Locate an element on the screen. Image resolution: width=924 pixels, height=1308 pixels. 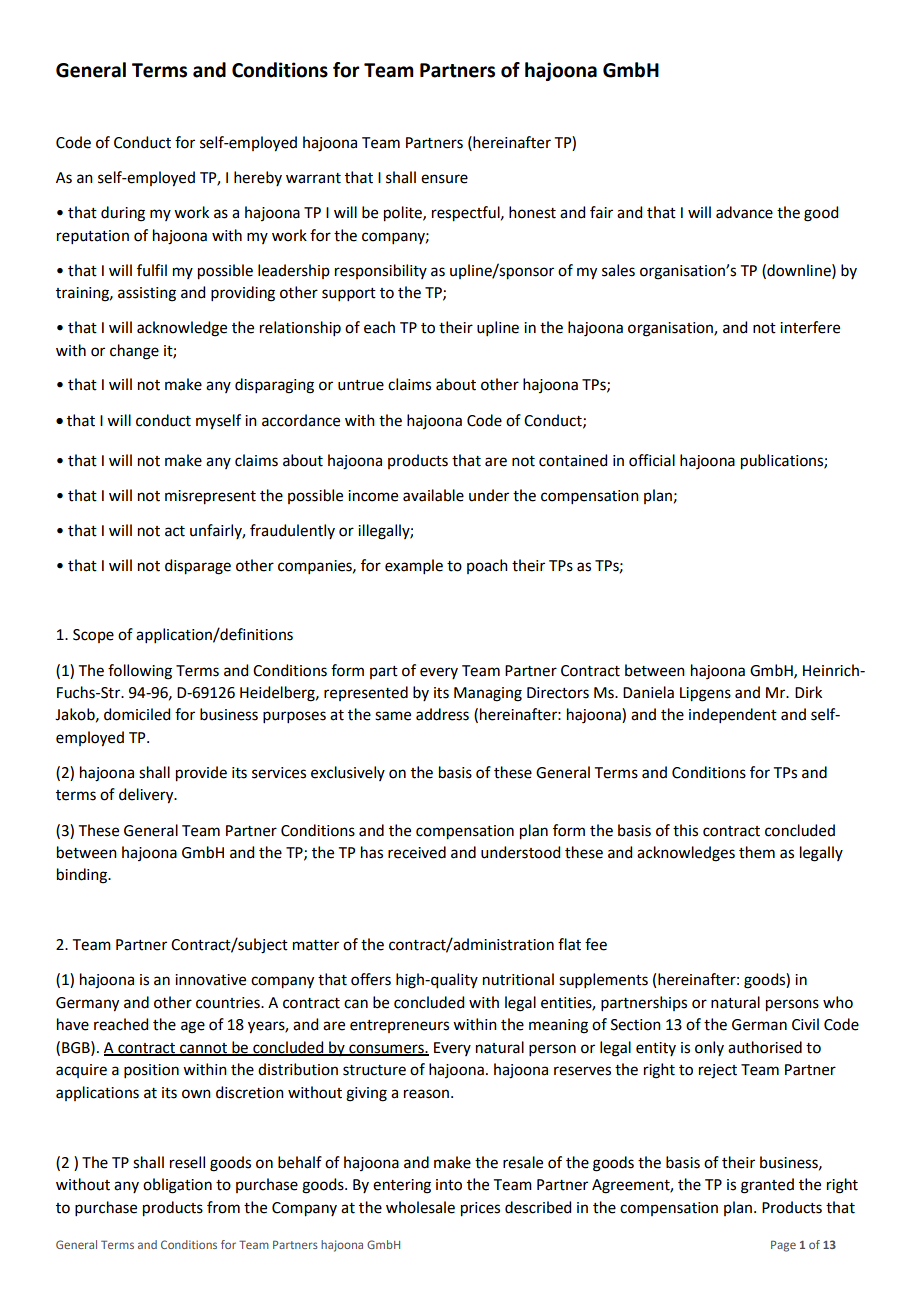
granted is located at coordinates (767, 1186).
